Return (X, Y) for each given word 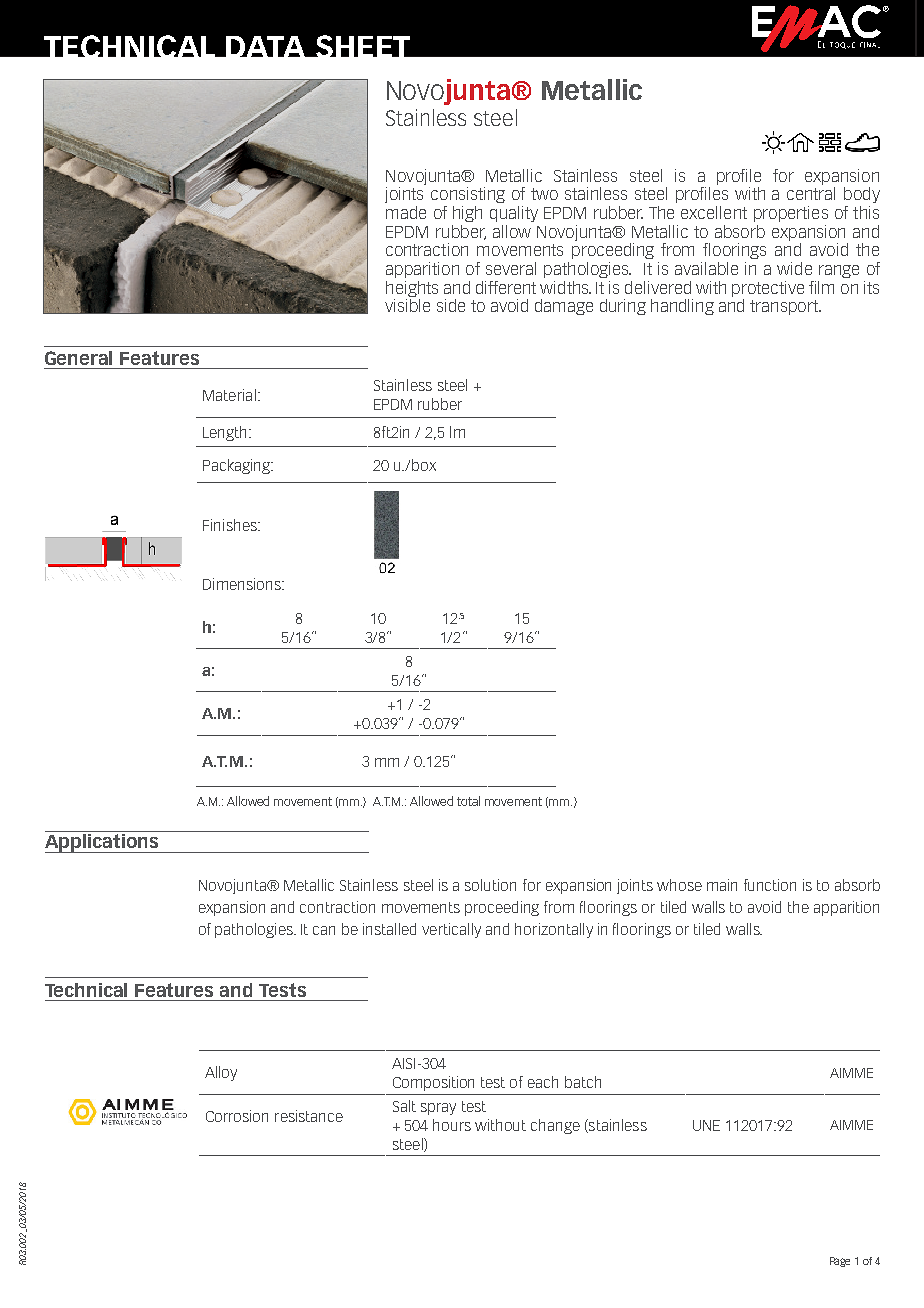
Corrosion (237, 1116)
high (467, 214)
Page (840, 1262)
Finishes (231, 525)
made (406, 212)
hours (452, 1125)
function (770, 885)
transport (785, 307)
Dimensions (243, 584)
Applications (103, 842)
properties (791, 214)
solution (490, 885)
